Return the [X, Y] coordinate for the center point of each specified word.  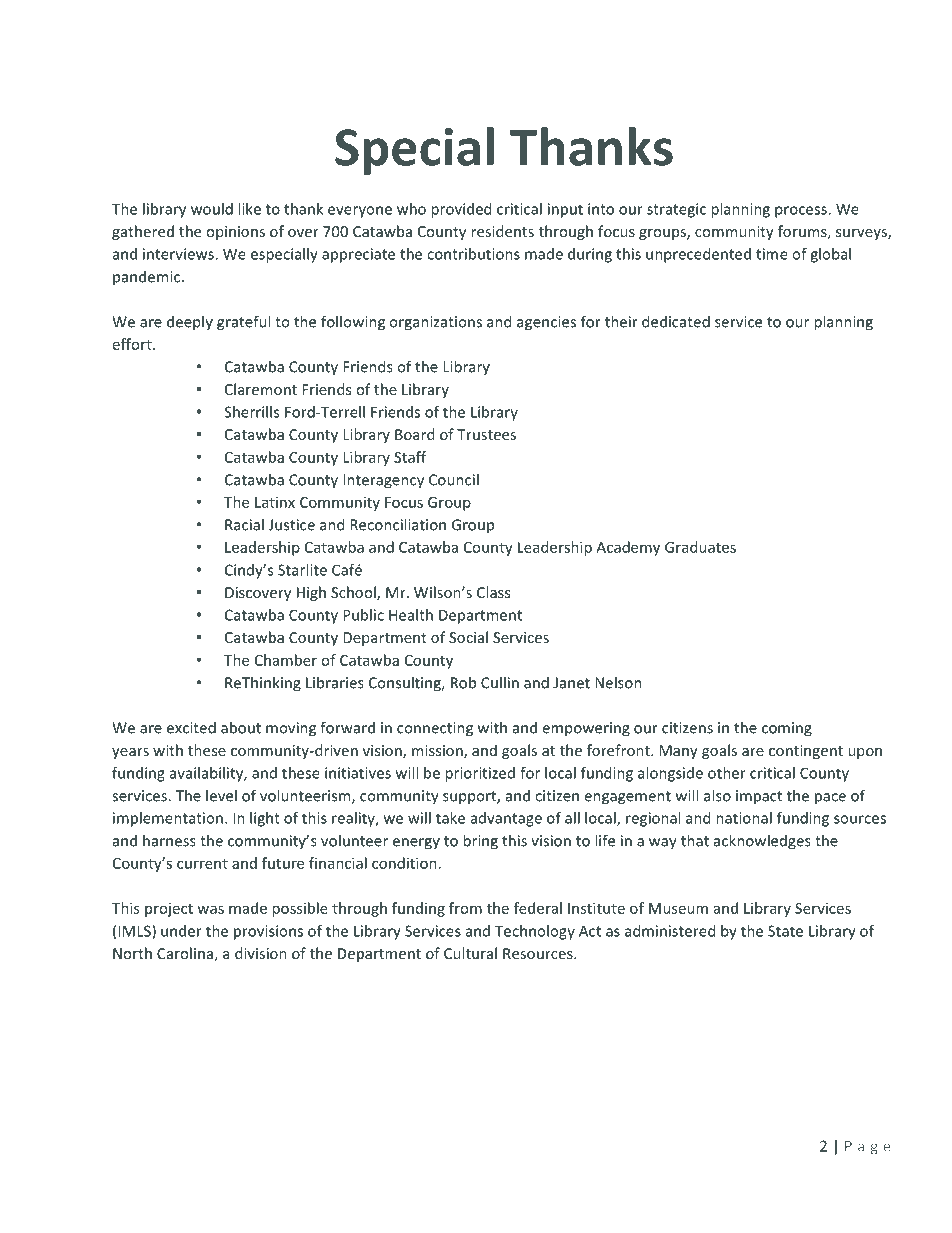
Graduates [700, 547]
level [221, 795]
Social [468, 637]
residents [502, 231]
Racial [244, 524]
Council [454, 479]
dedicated [676, 321]
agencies [546, 323]
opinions [235, 233]
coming [787, 729]
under [181, 931]
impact [759, 797]
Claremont [261, 389]
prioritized [480, 774]
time [772, 254]
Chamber [286, 660]
